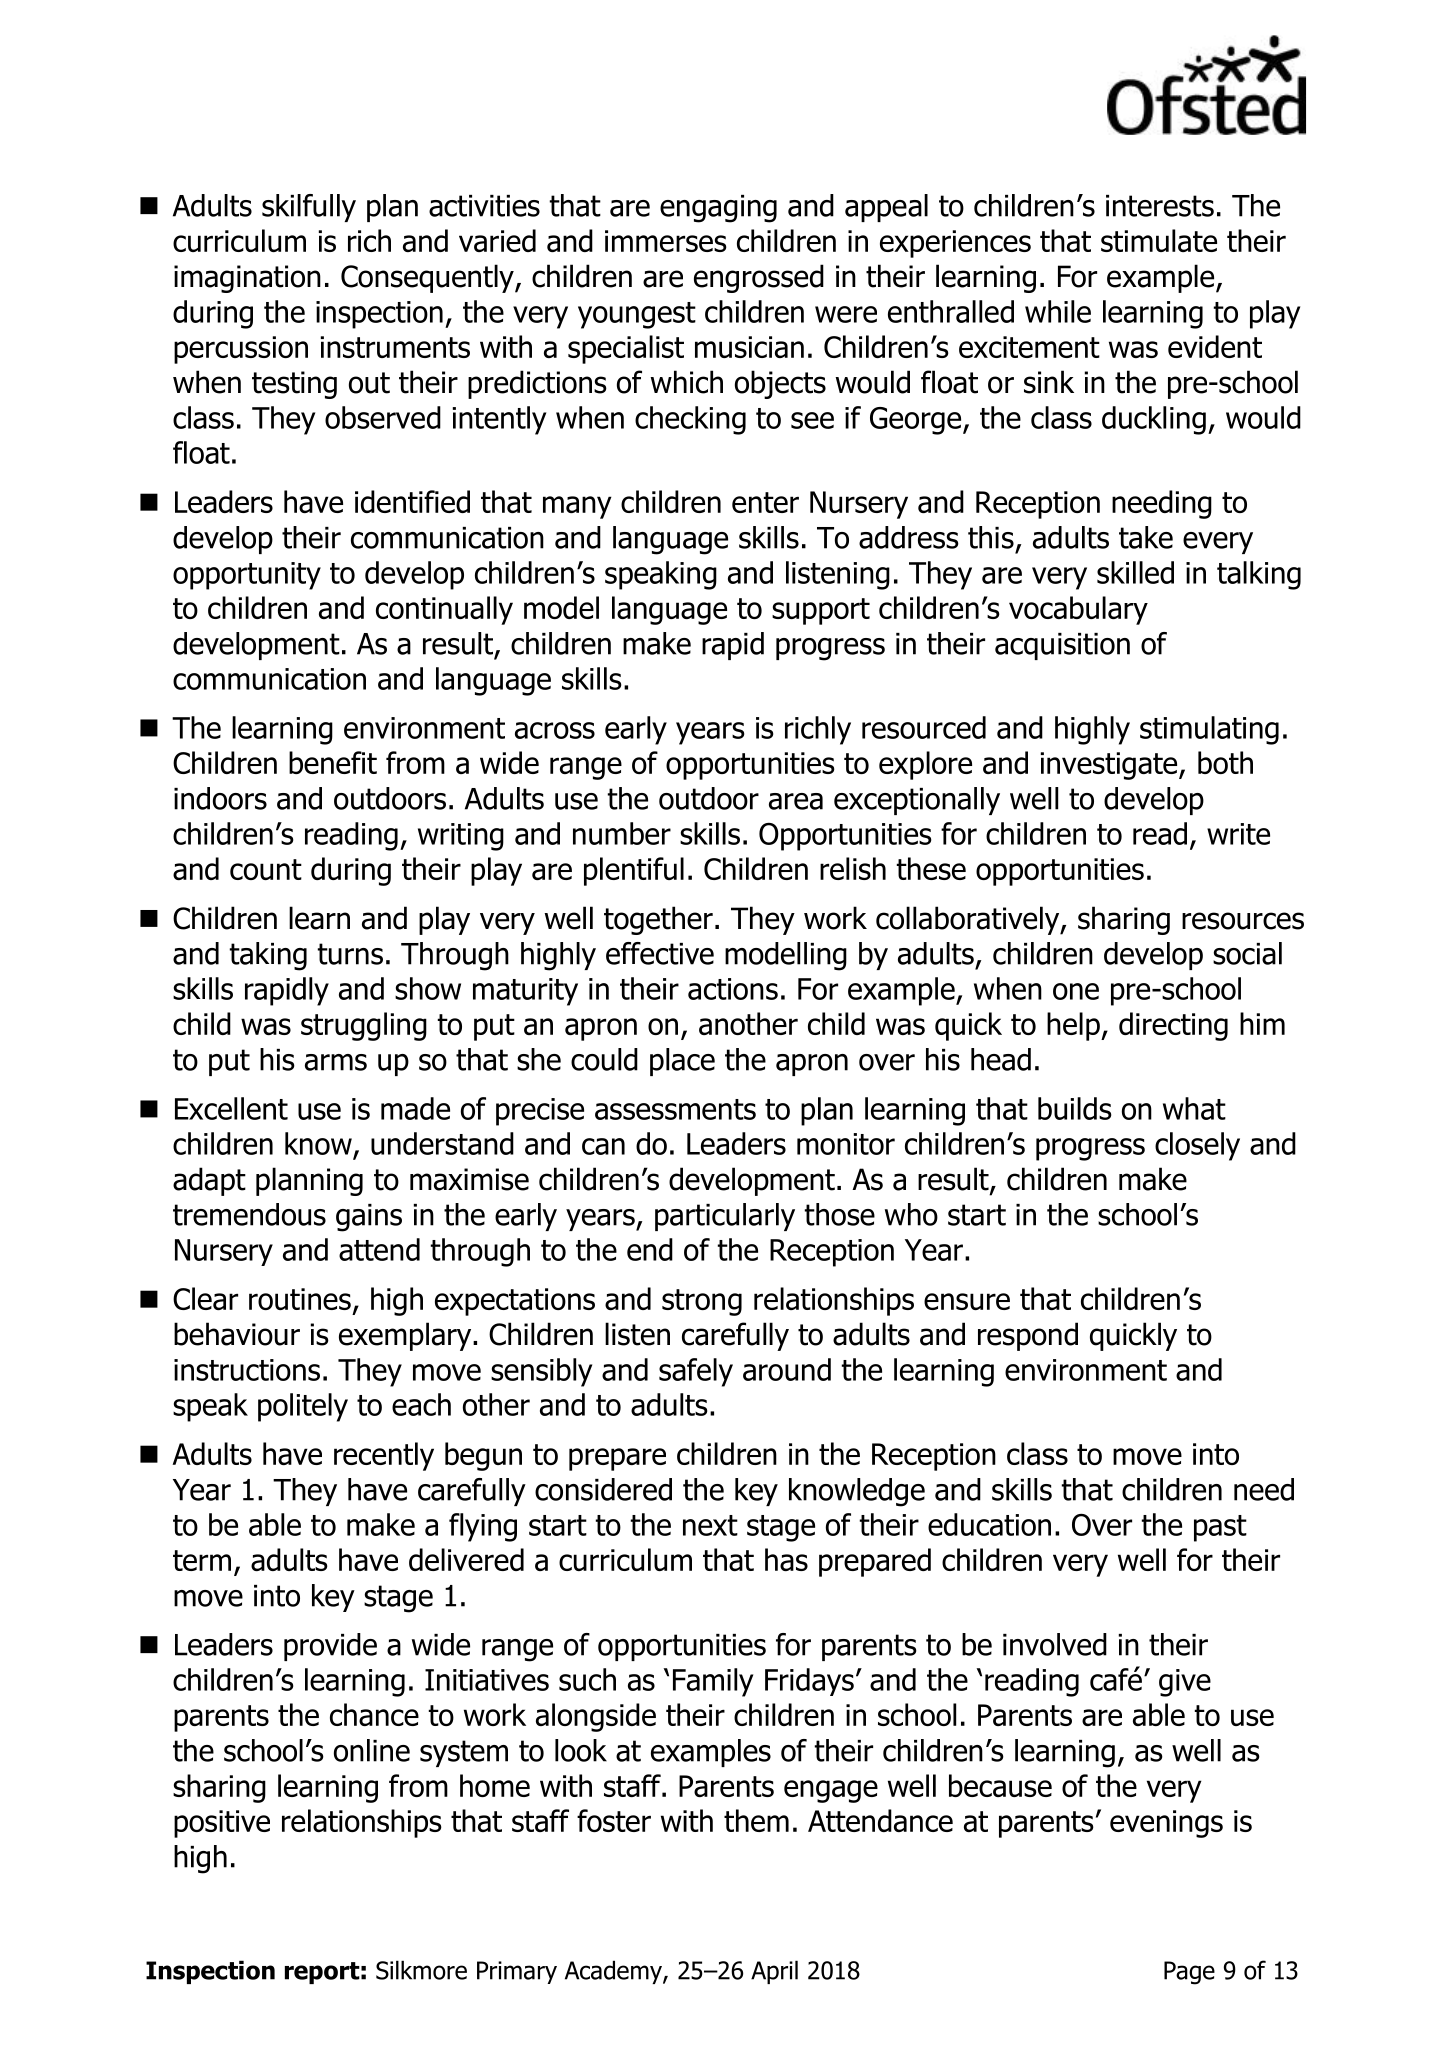 Image resolution: width=1443 pixels, height=2046 pixels. Describe the element at coordinates (682, 1062) in the document. I see `place` at that location.
